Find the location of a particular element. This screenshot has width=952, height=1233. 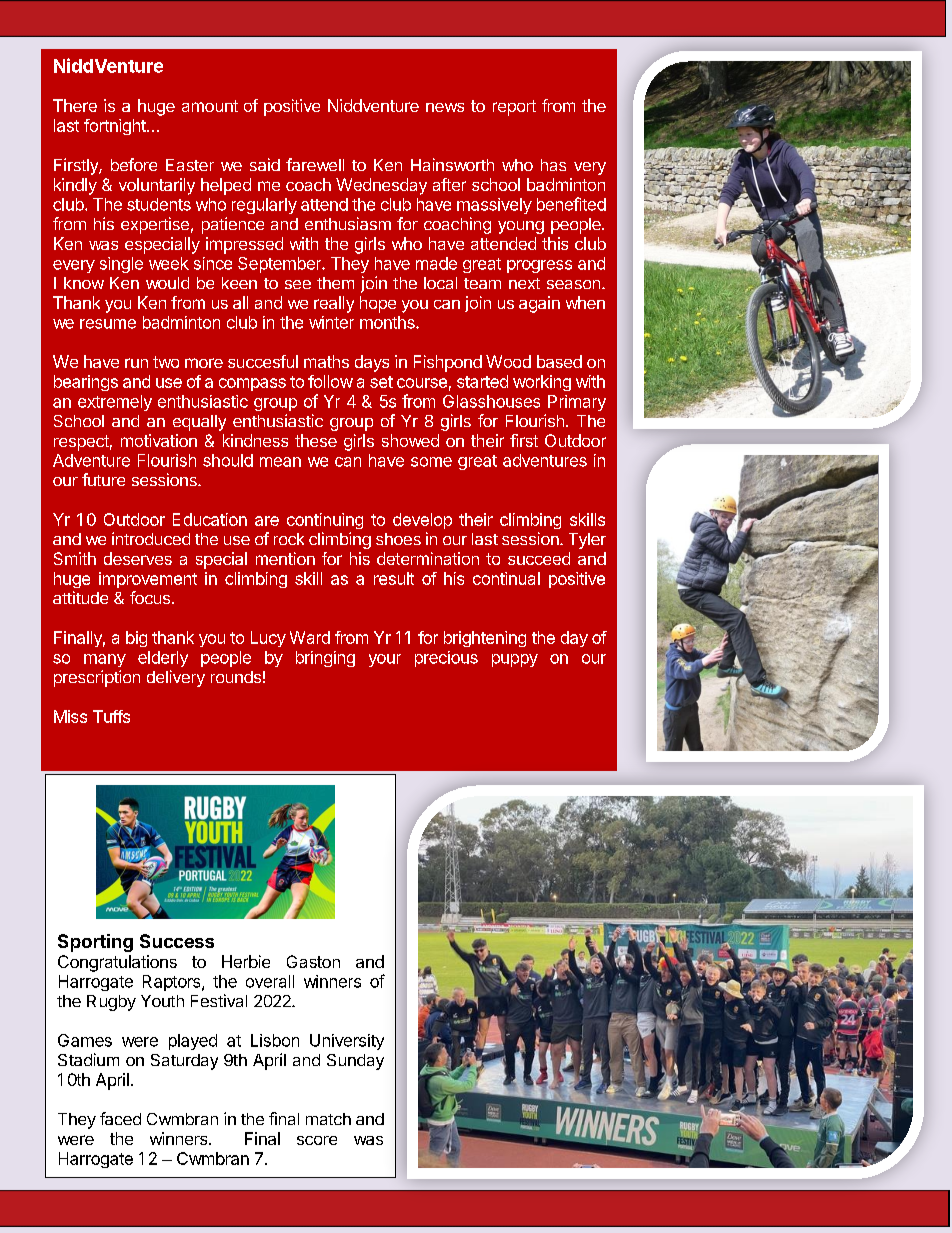

faced is located at coordinates (120, 1118).
